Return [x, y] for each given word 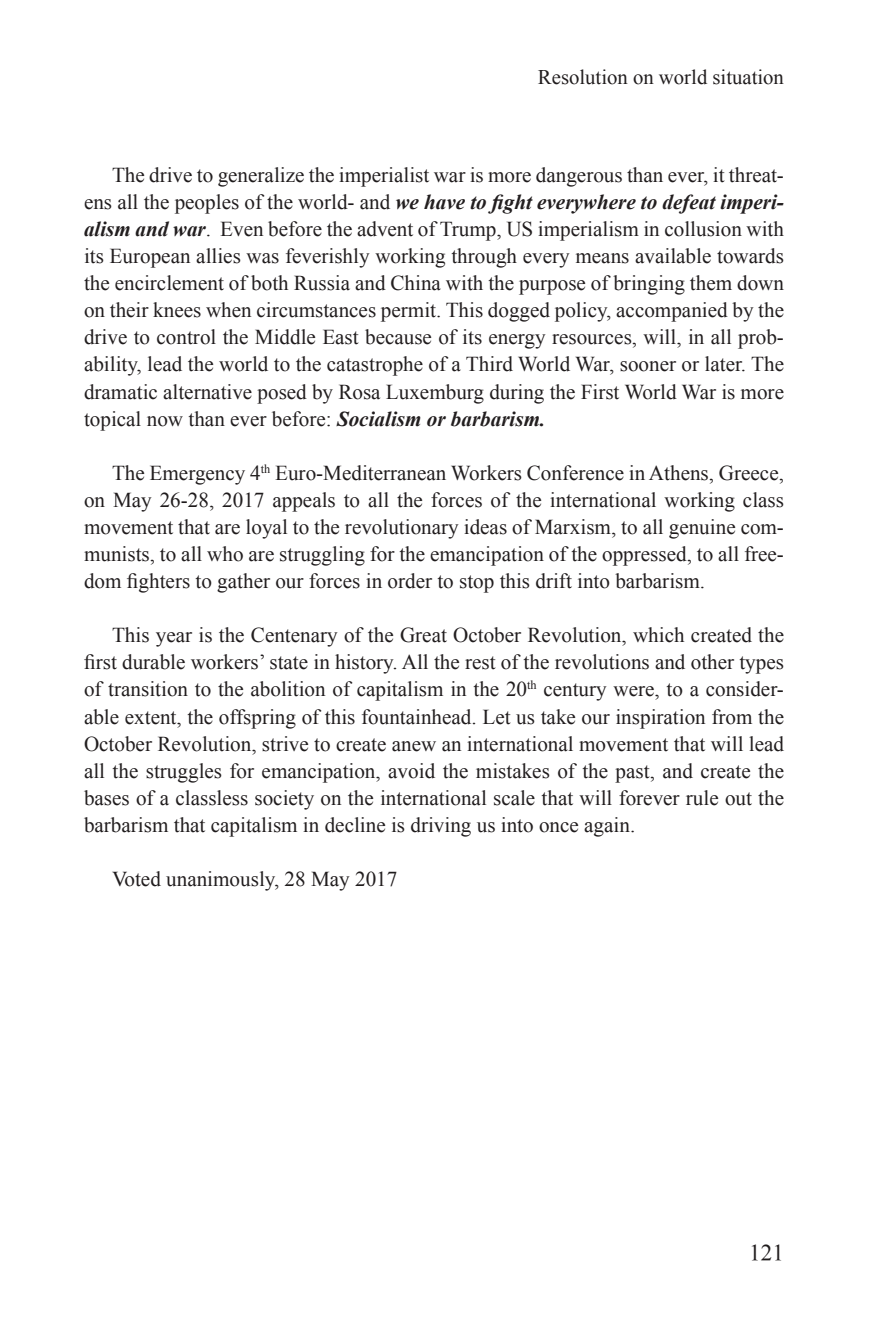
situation [748, 77]
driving [441, 827]
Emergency [197, 475]
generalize [261, 177]
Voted [137, 879]
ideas [485, 527]
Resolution [583, 77]
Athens [680, 474]
